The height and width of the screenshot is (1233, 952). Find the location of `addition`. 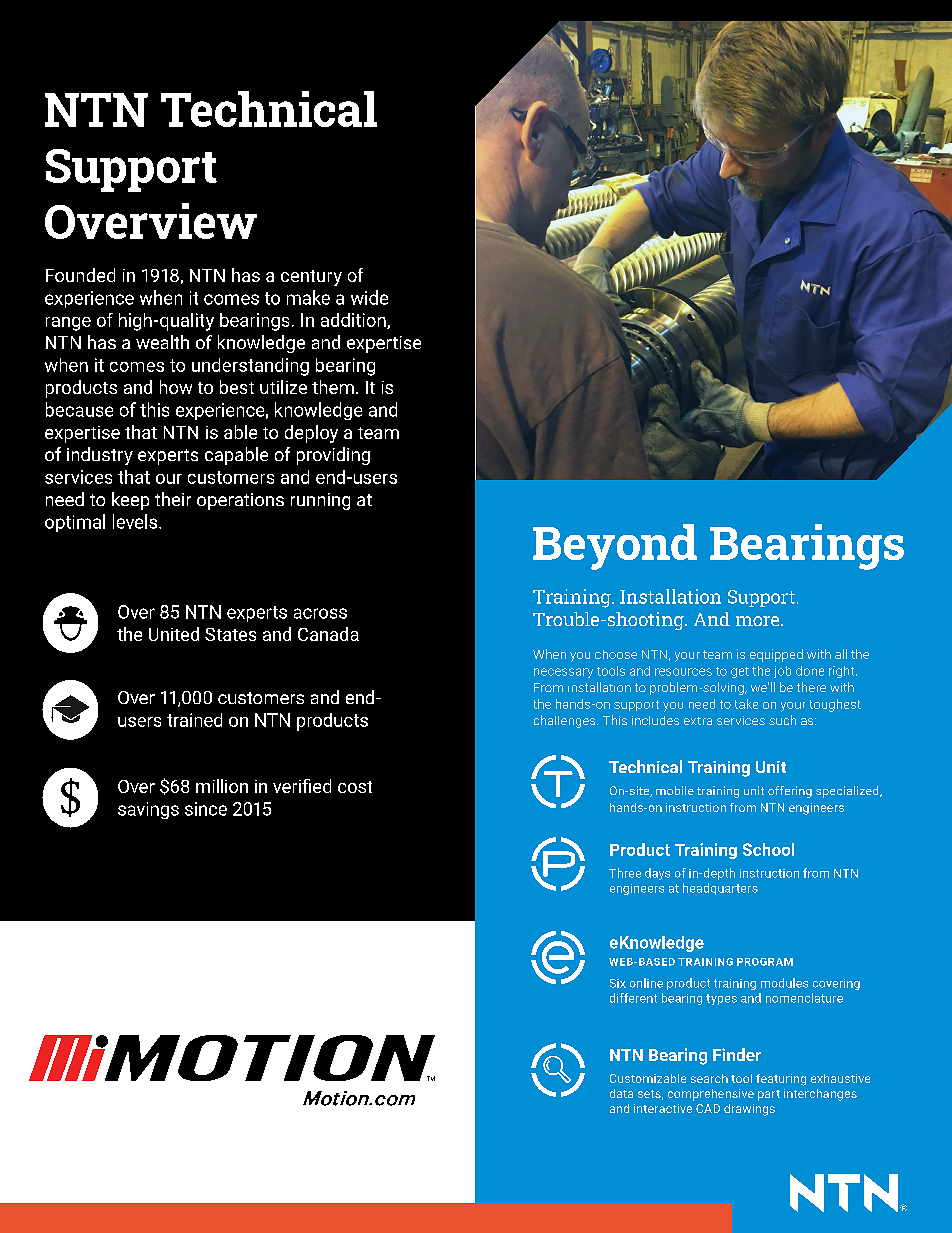

addition is located at coordinates (354, 321).
